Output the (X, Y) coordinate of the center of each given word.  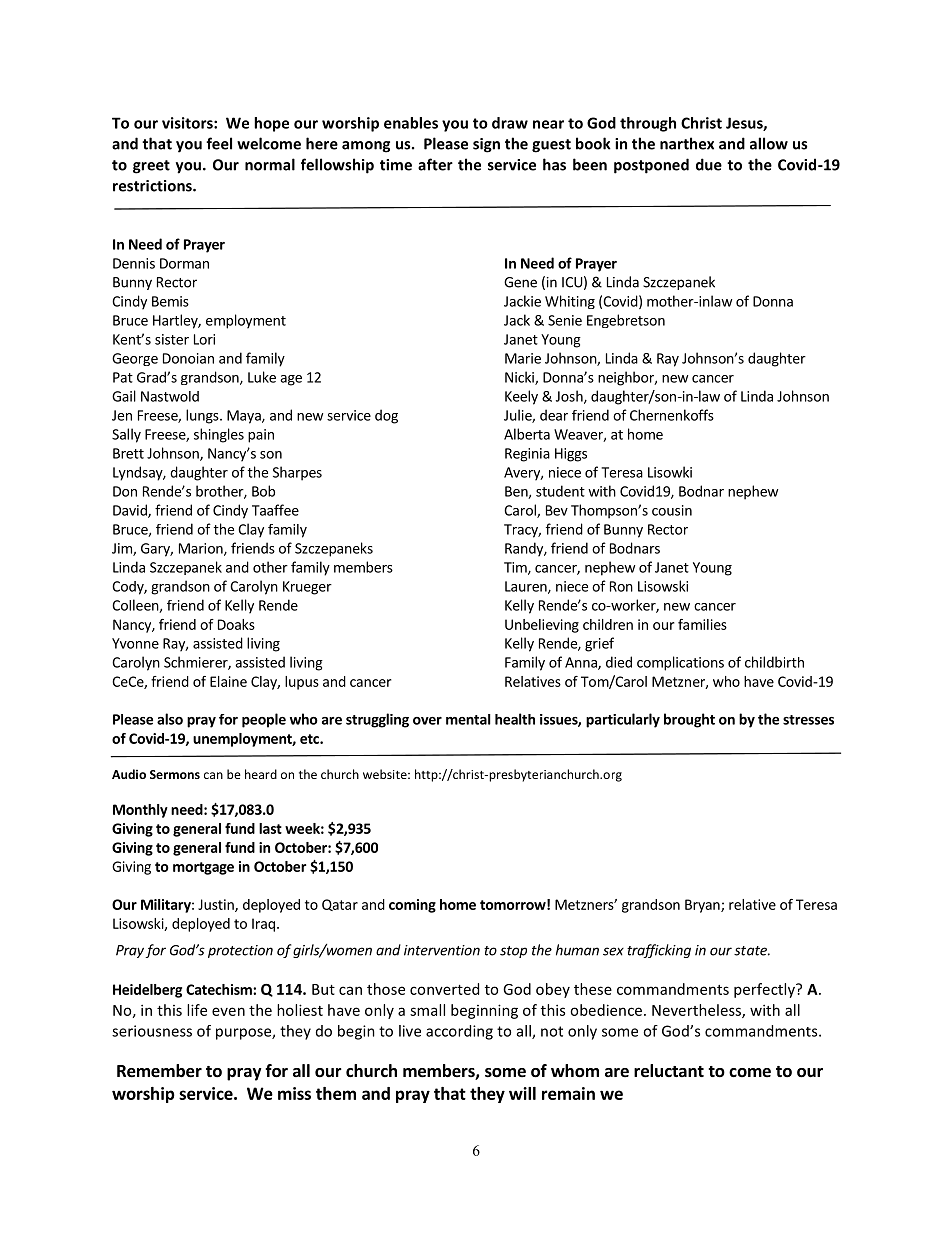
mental (468, 719)
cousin (672, 510)
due (709, 164)
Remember (159, 1071)
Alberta (527, 434)
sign (486, 145)
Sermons (175, 774)
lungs (203, 416)
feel (219, 143)
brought (689, 720)
